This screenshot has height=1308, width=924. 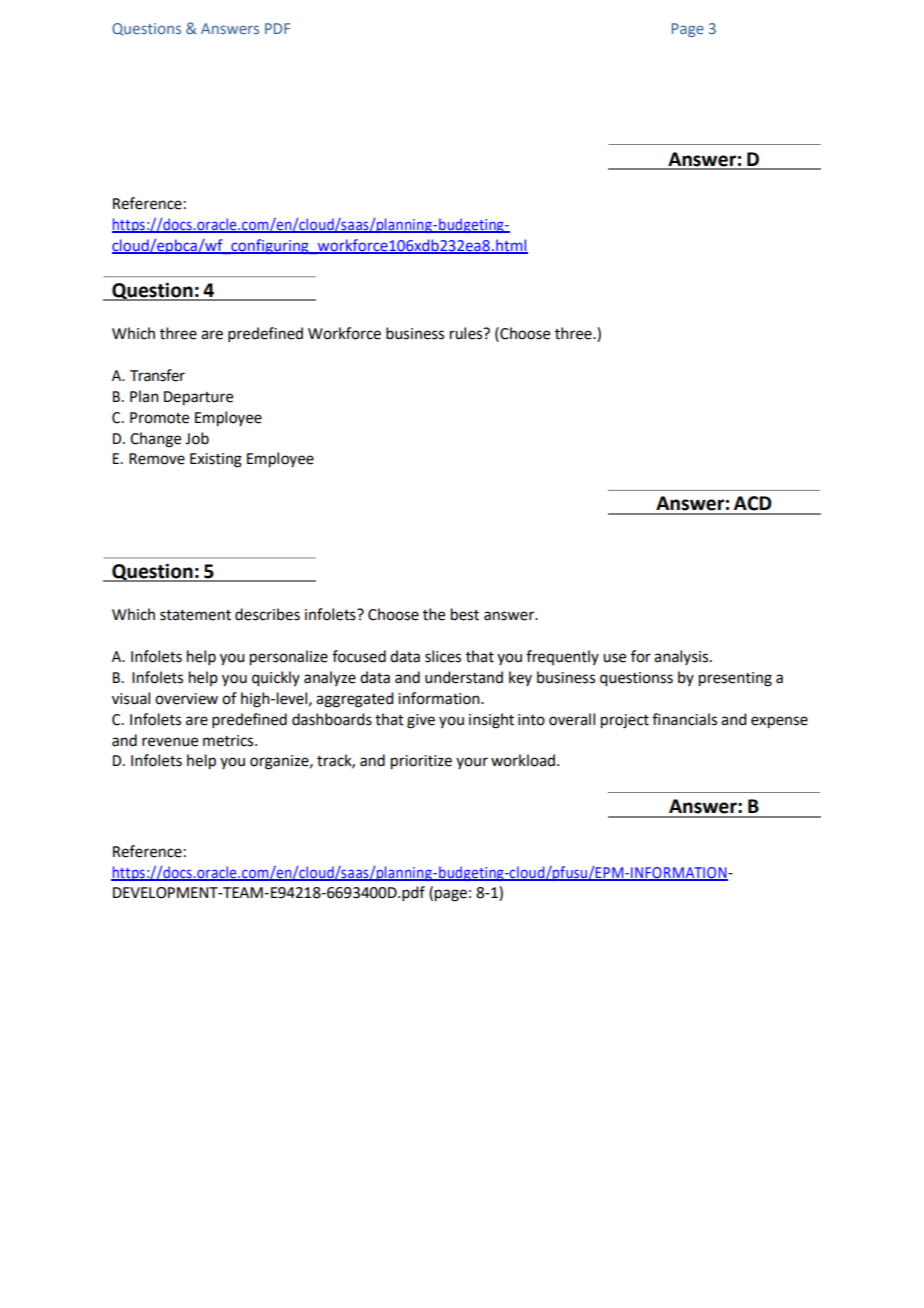 What do you see at coordinates (229, 741) in the screenshot?
I see `metrics` at bounding box center [229, 741].
